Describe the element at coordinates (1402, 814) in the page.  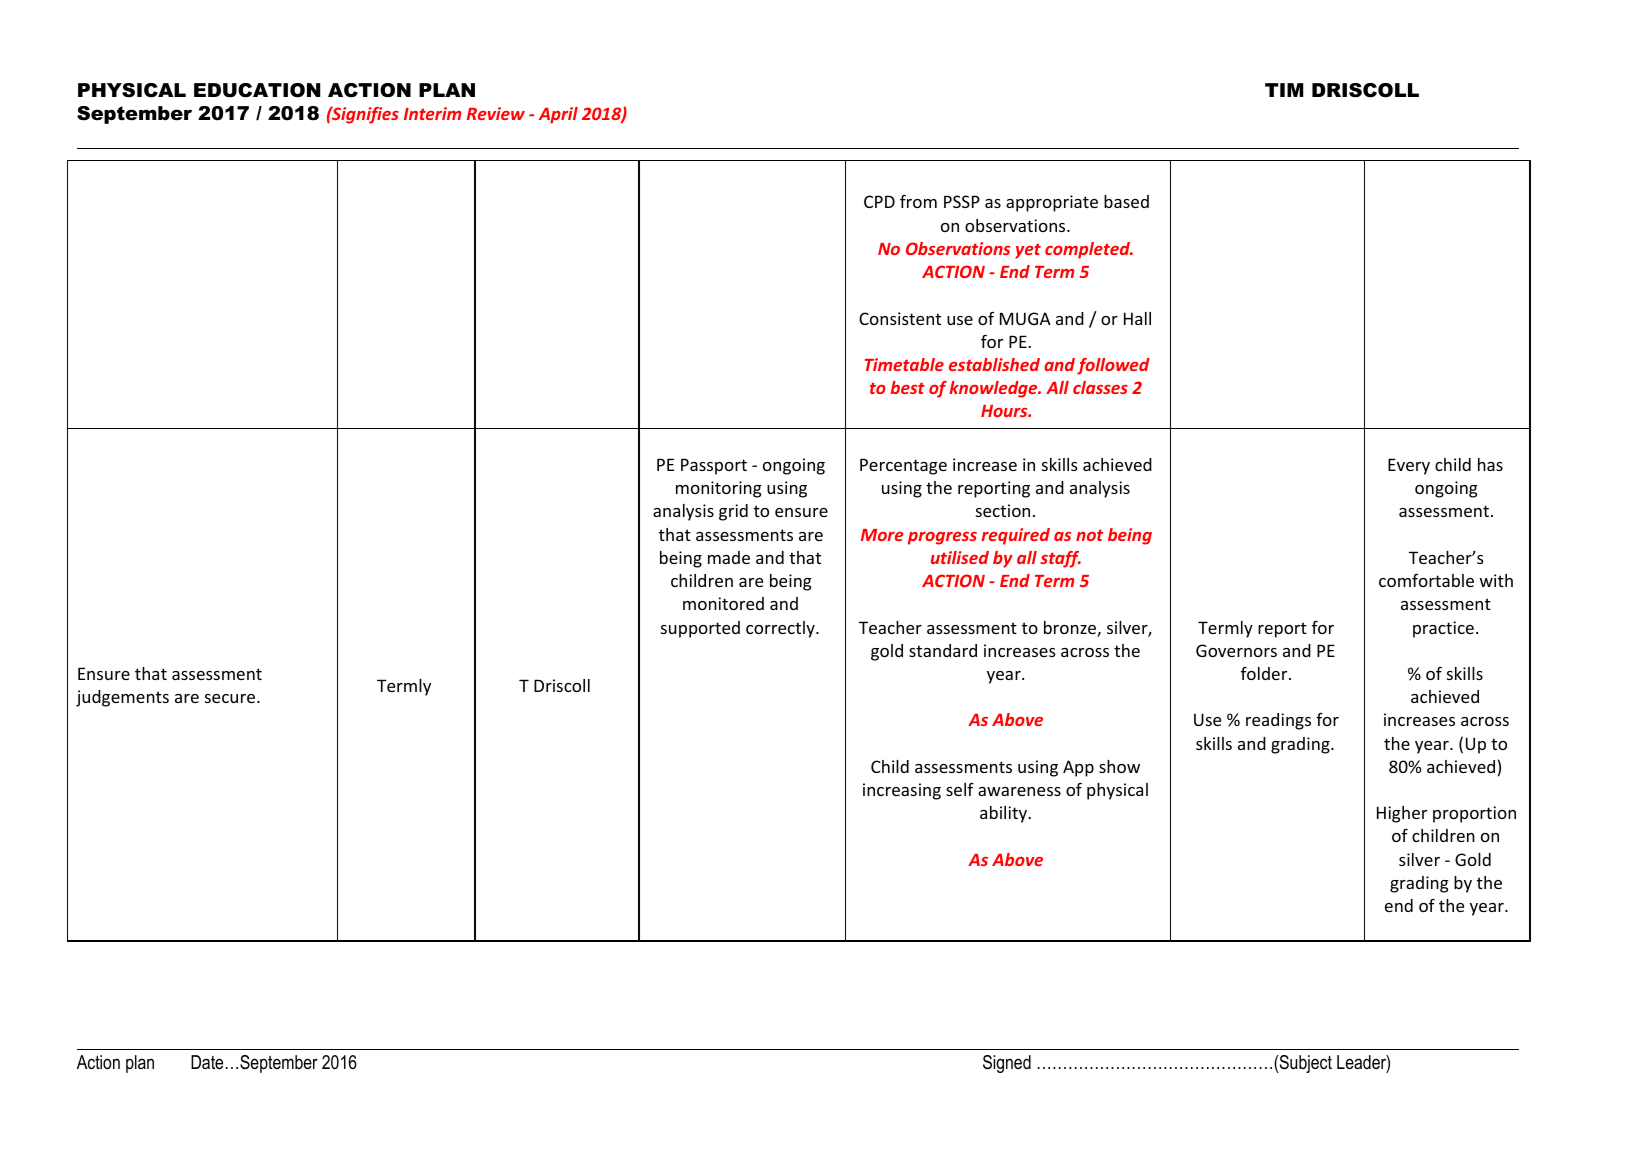
I see `Higher` at that location.
